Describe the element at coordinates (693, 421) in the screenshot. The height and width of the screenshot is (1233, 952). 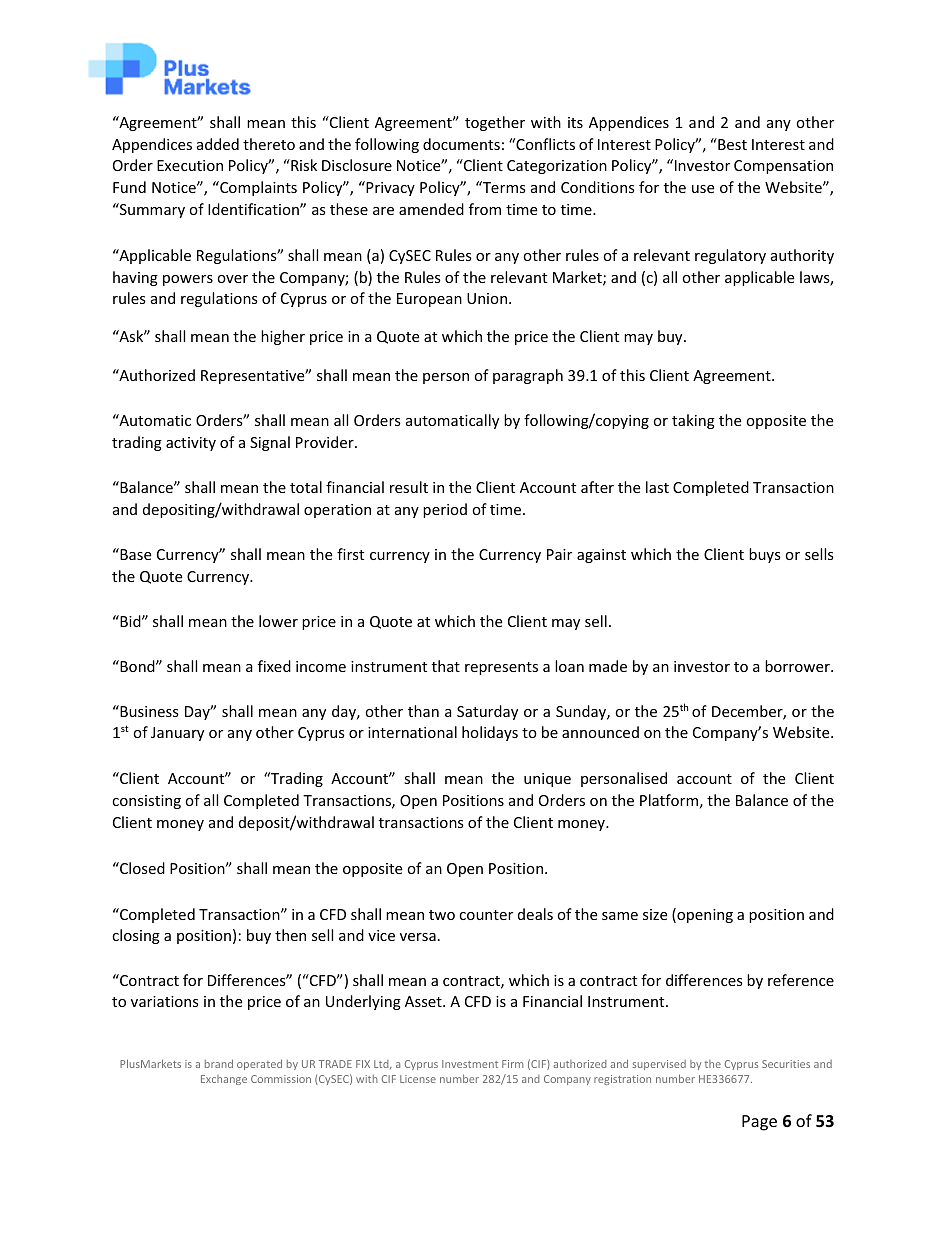
I see `taking` at that location.
